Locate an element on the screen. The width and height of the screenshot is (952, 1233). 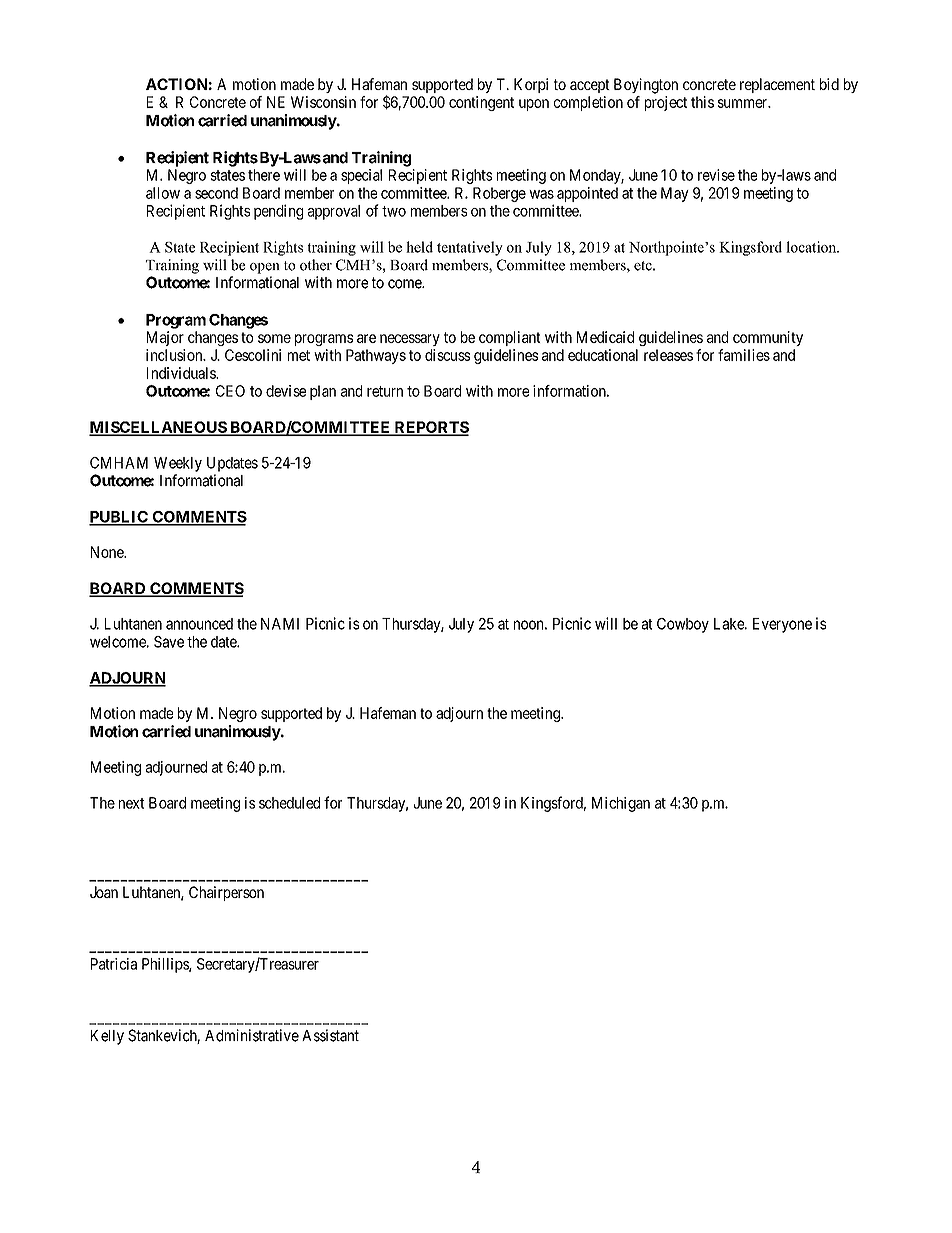
contingent is located at coordinates (481, 103).
